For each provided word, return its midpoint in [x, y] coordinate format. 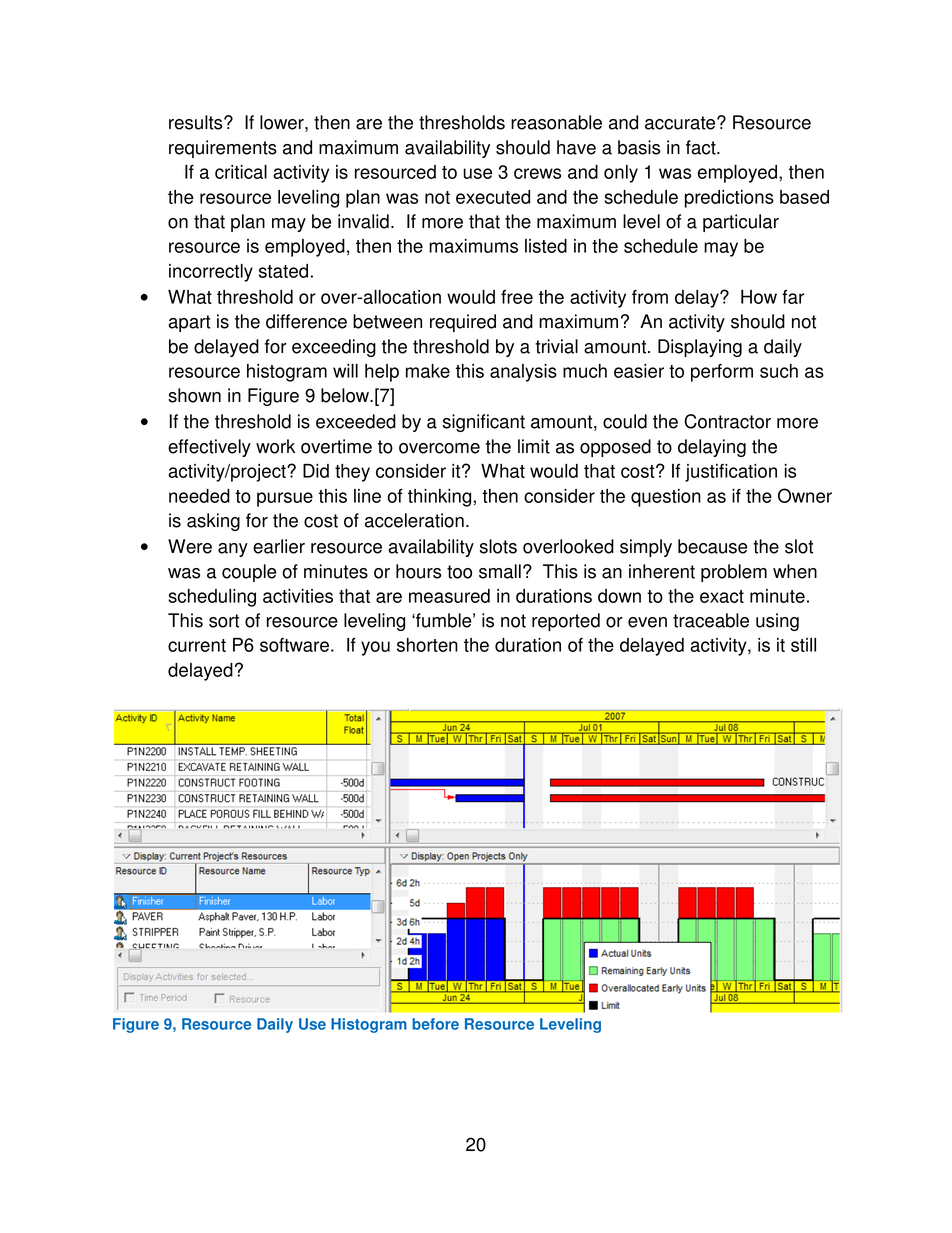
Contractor [727, 421]
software [294, 645]
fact [702, 147]
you [375, 648]
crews [537, 173]
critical [241, 172]
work [275, 446]
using [777, 622]
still [803, 645]
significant [484, 423]
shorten [427, 645]
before [435, 1024]
